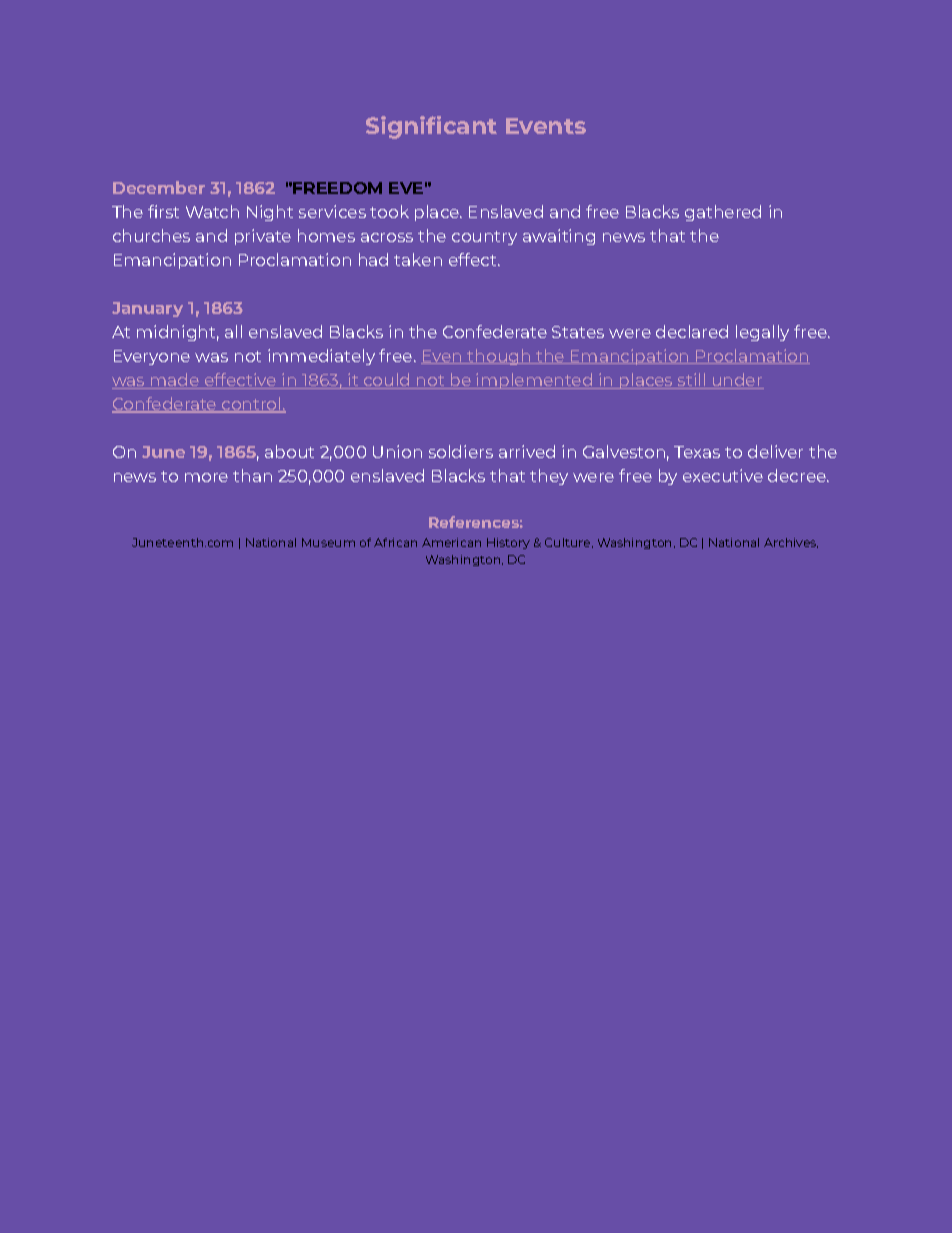 The height and width of the image is (1233, 952). What do you see at coordinates (212, 211) in the image?
I see `Watch` at bounding box center [212, 211].
